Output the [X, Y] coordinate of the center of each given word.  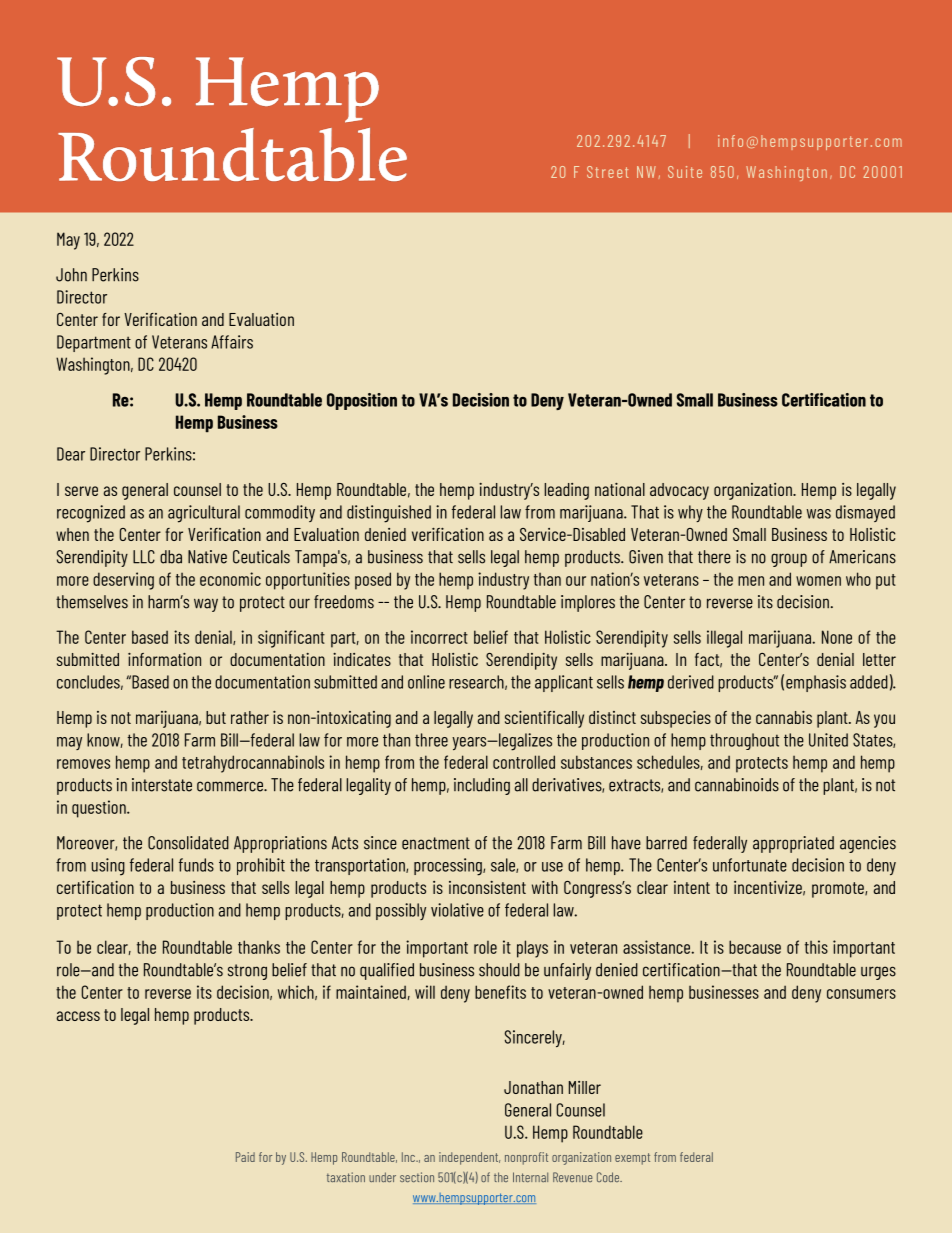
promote [839, 890]
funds [196, 865]
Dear [71, 454]
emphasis [816, 683]
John [71, 275]
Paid [245, 1157]
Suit [681, 172]
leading [567, 491]
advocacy [679, 491]
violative [457, 910]
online [426, 682]
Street [607, 172]
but [216, 717]
